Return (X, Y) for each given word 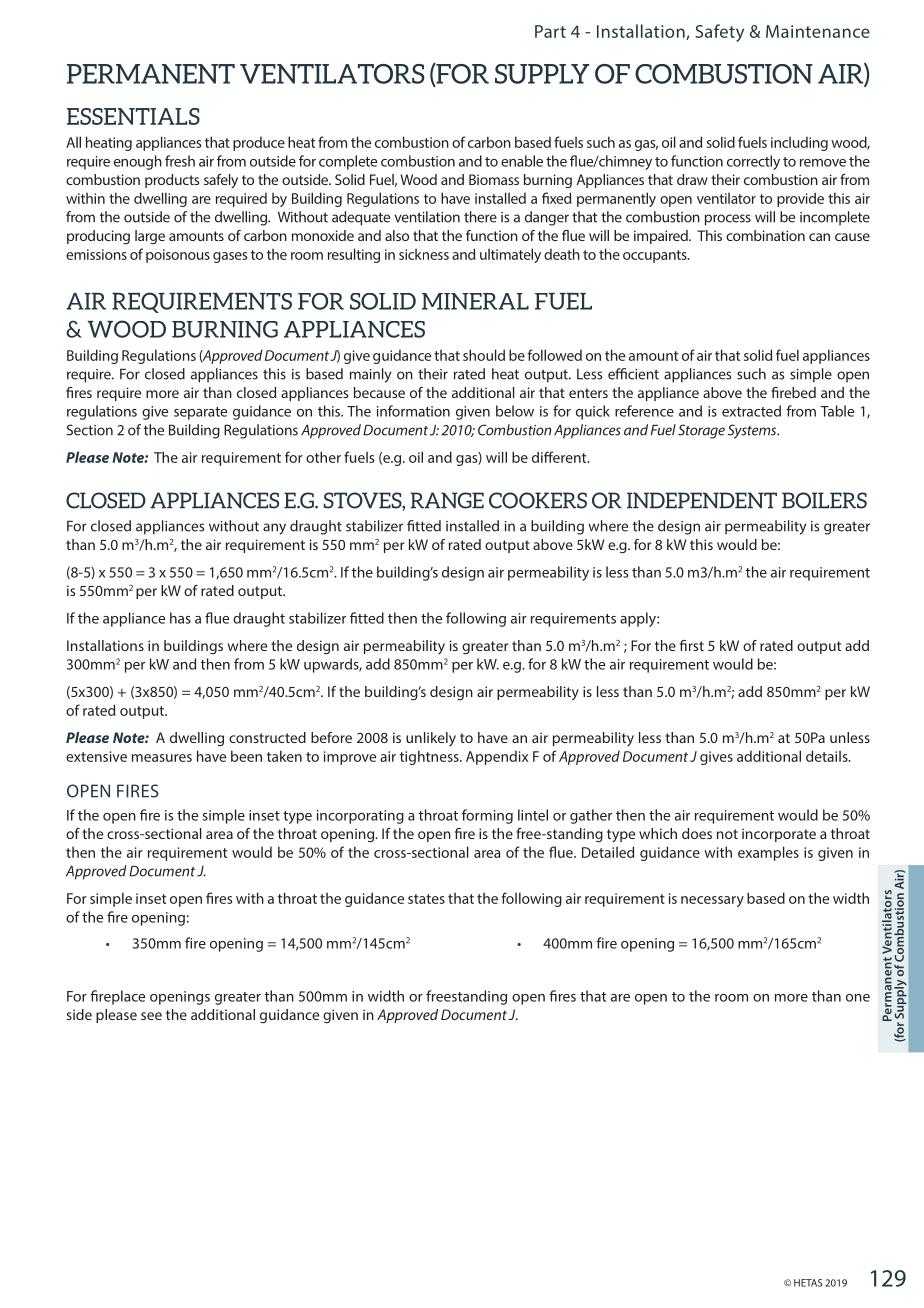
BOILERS (824, 500)
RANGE (447, 500)
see (151, 1016)
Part (550, 31)
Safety (719, 33)
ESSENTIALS (133, 116)
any (274, 529)
